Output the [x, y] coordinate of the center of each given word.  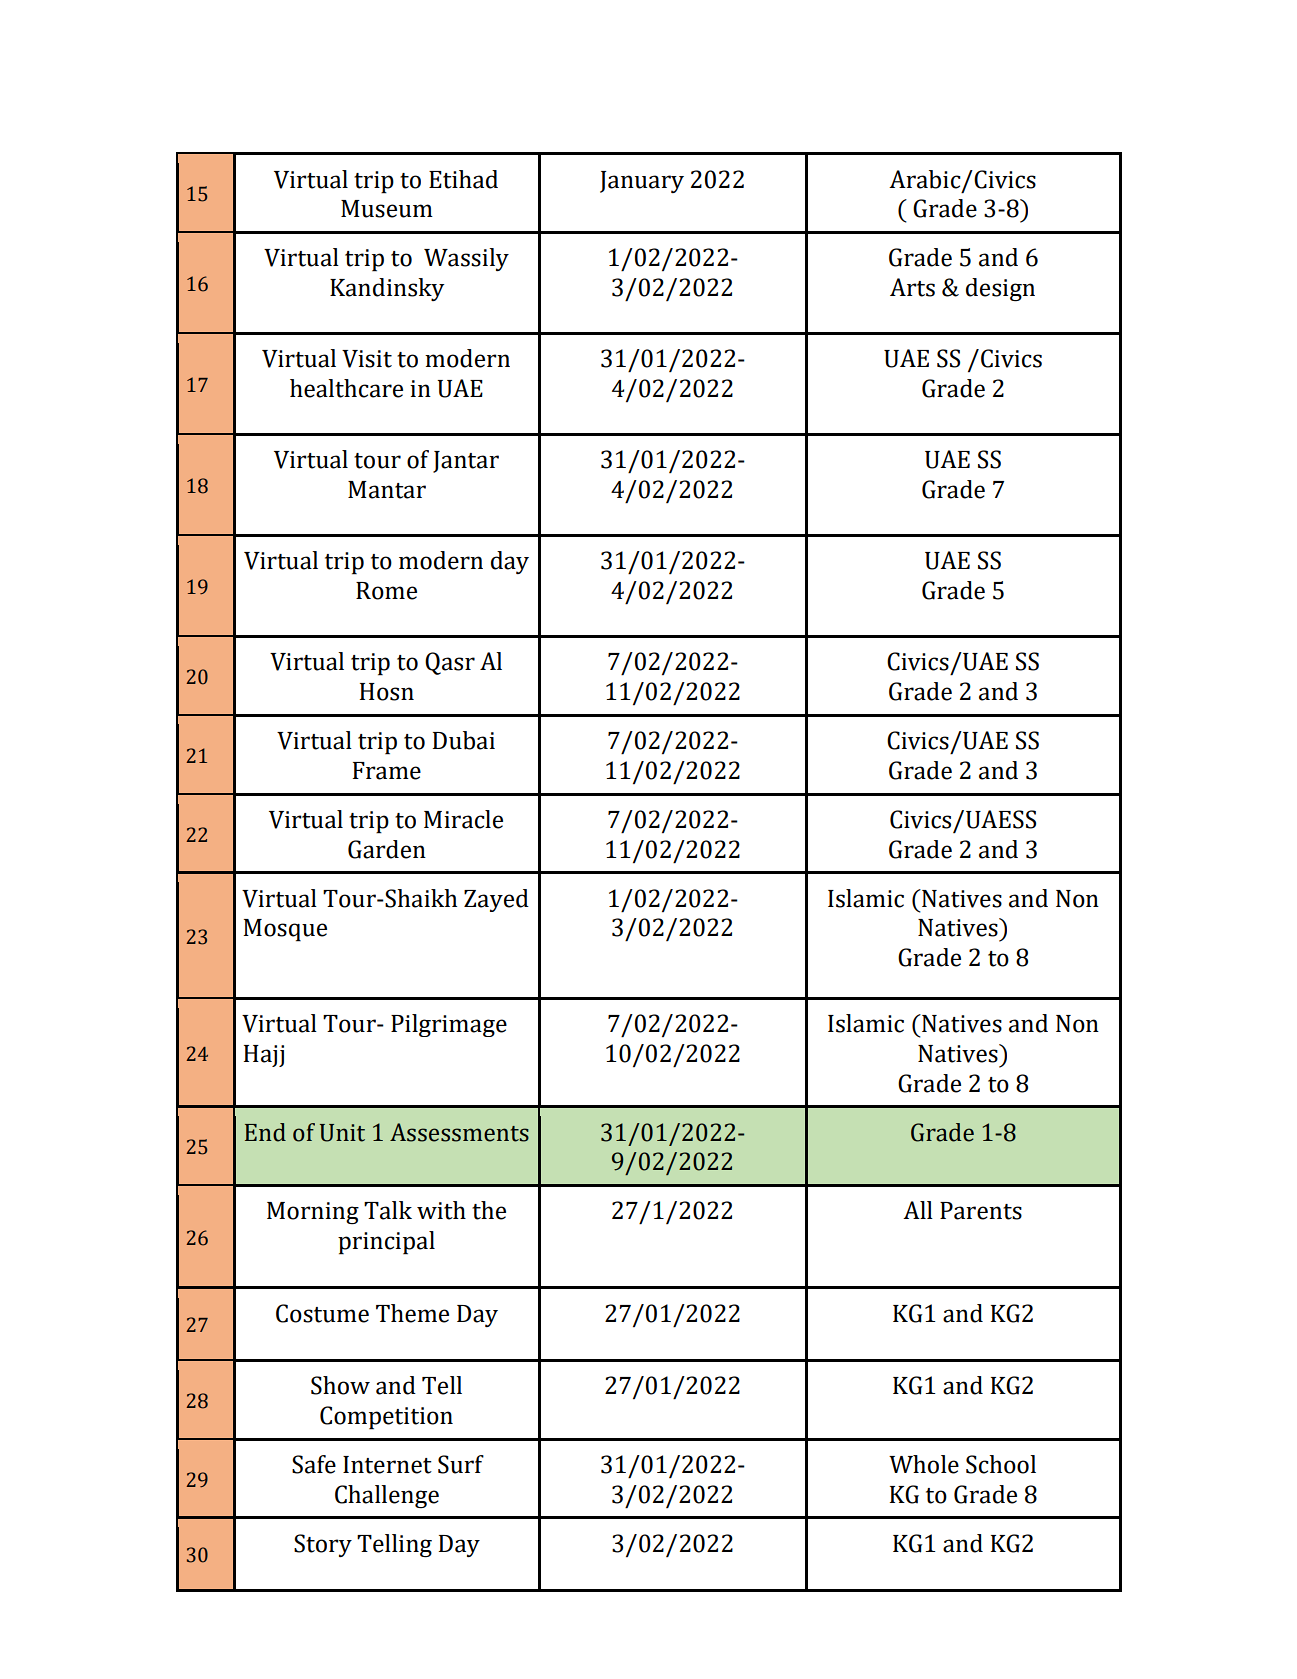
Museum [387, 209]
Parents [981, 1211]
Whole [924, 1464]
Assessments [459, 1132]
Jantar [466, 462]
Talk [388, 1210]
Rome [386, 591]
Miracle [463, 819]
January [642, 182]
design [1000, 289]
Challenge [387, 1496]
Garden [387, 849]
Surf [461, 1464]
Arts [912, 287]
